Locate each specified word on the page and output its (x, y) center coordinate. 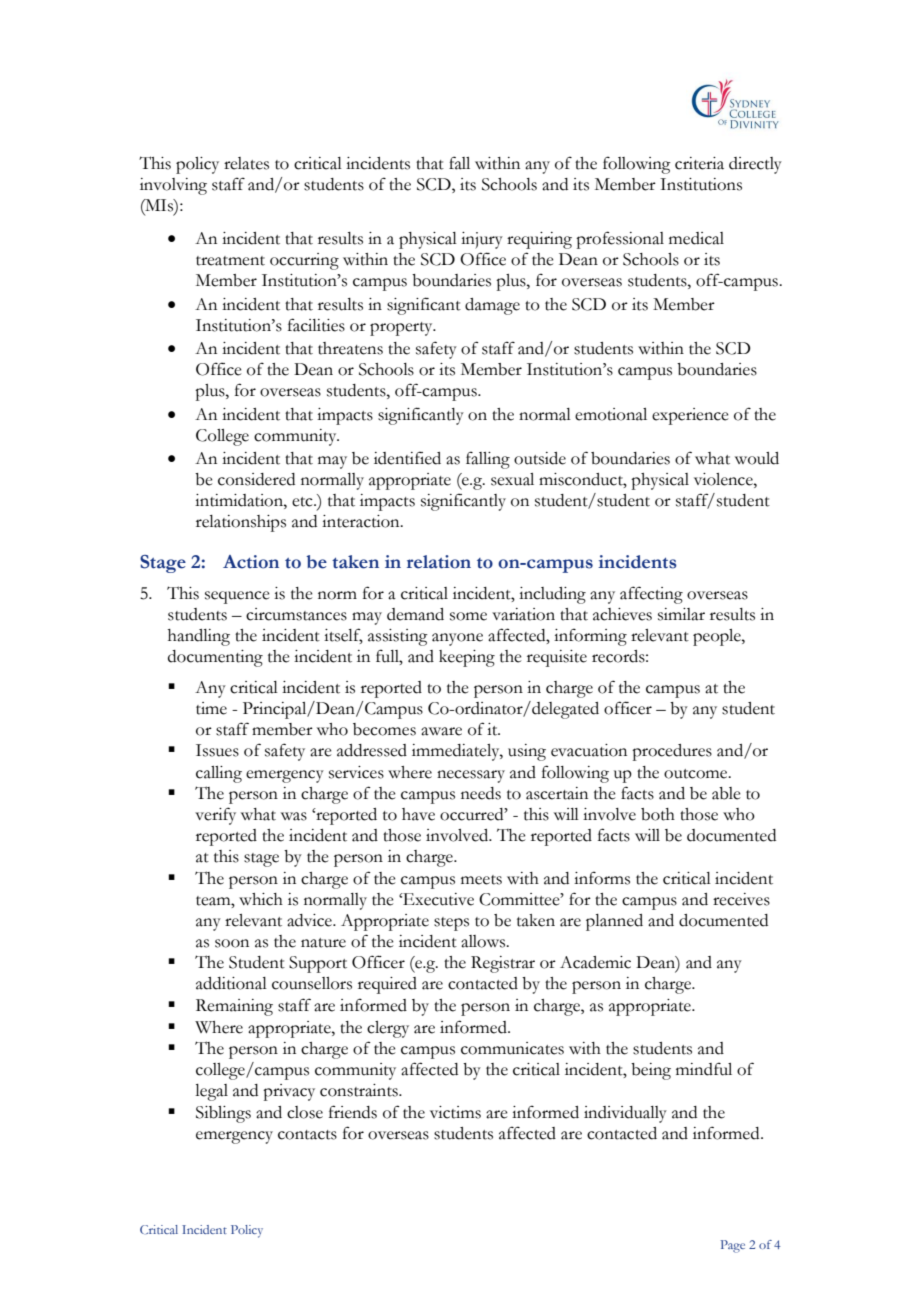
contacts (307, 1135)
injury (482, 240)
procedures (672, 752)
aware (441, 731)
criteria (699, 163)
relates (246, 163)
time (211, 708)
